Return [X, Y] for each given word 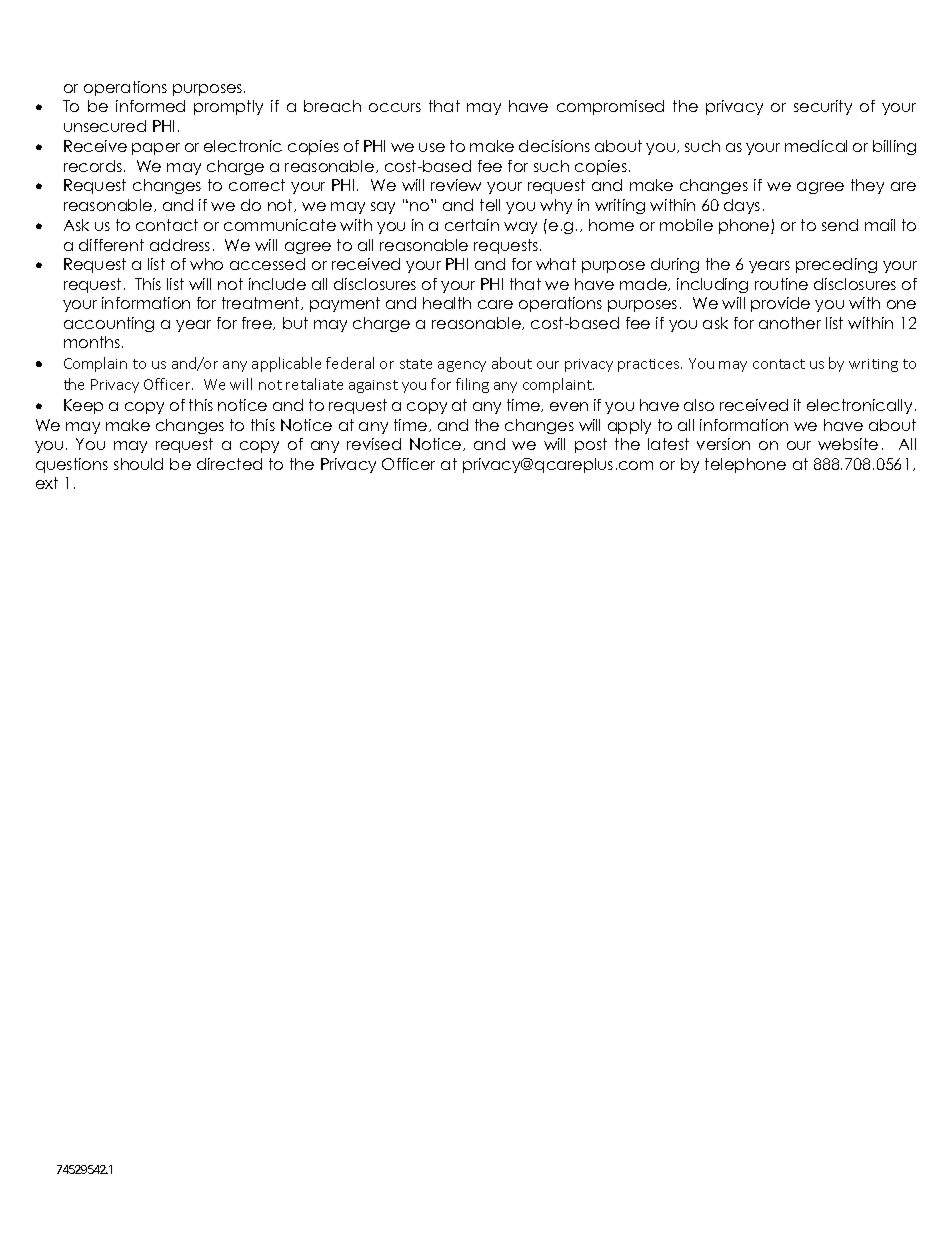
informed [150, 106]
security [823, 107]
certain [472, 225]
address [180, 245]
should [138, 464]
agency [462, 366]
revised [374, 444]
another [790, 323]
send [840, 225]
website [848, 444]
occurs [395, 107]
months [93, 342]
